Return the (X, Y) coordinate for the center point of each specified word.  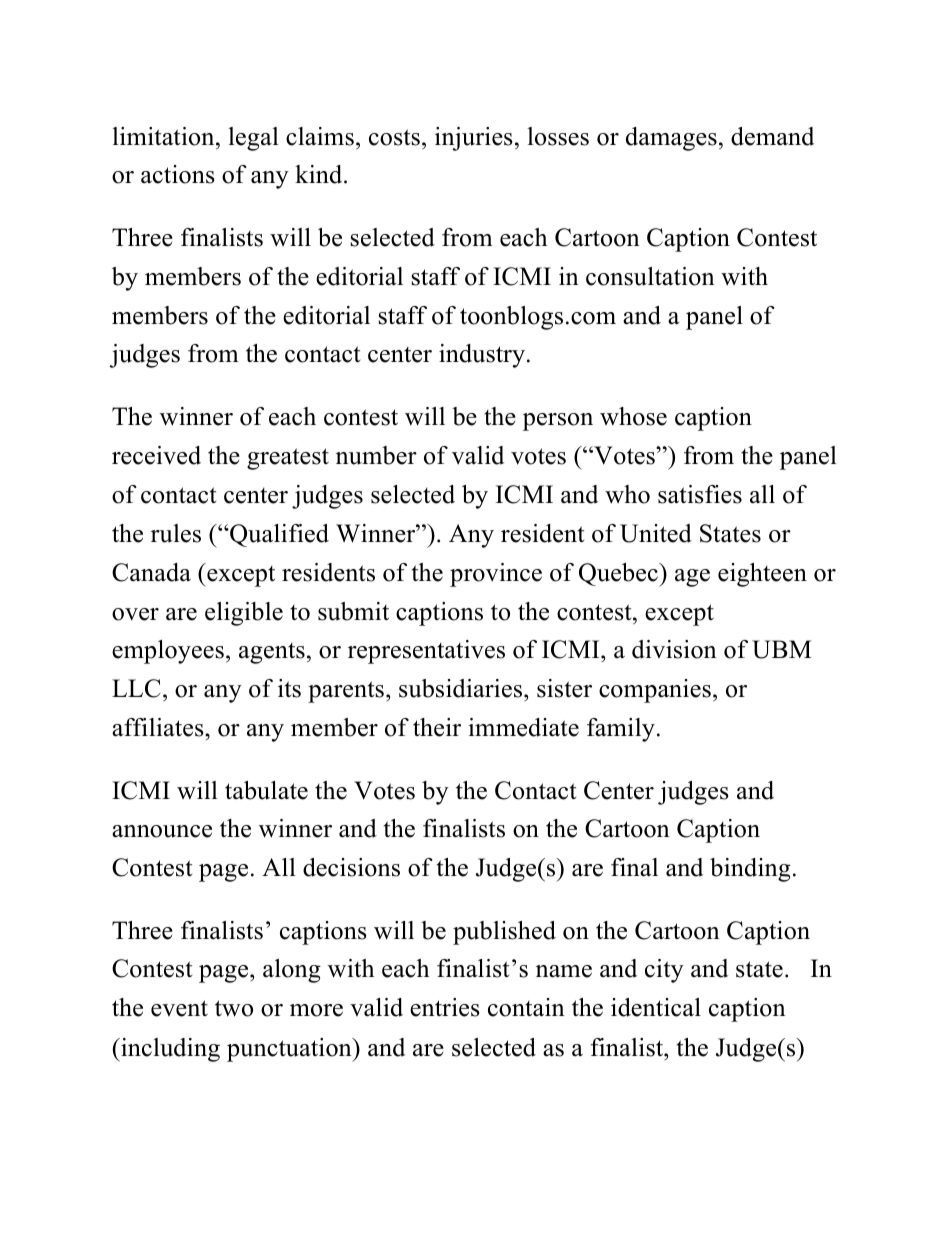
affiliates (159, 727)
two (234, 1008)
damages (671, 139)
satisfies (700, 494)
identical (656, 1007)
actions (178, 174)
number (376, 455)
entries (445, 1007)
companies (655, 691)
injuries (474, 139)
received (156, 455)
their (437, 727)
